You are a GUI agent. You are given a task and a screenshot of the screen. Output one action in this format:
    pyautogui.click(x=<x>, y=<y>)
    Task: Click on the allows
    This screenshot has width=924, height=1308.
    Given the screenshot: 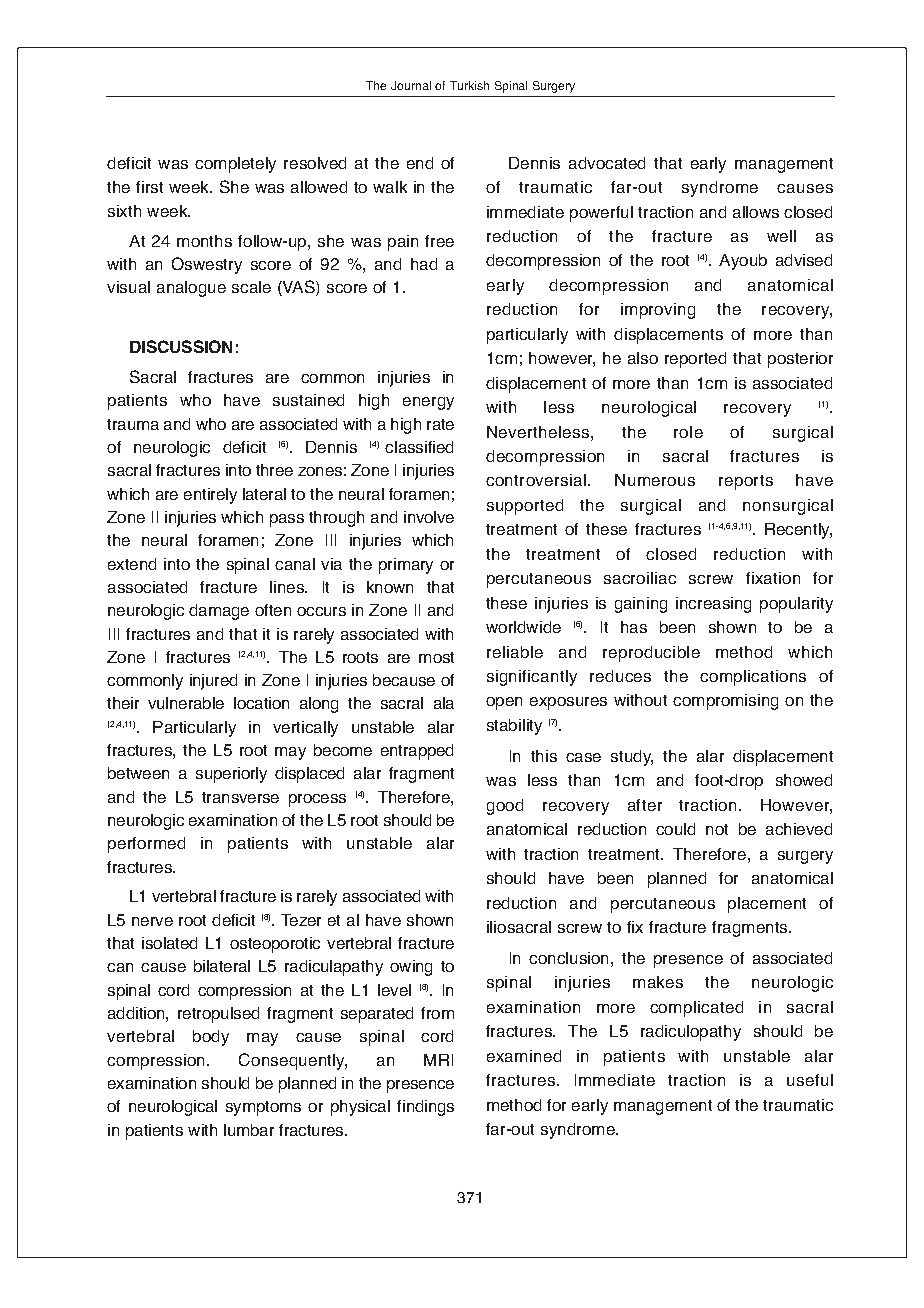 What is the action you would take?
    pyautogui.click(x=756, y=212)
